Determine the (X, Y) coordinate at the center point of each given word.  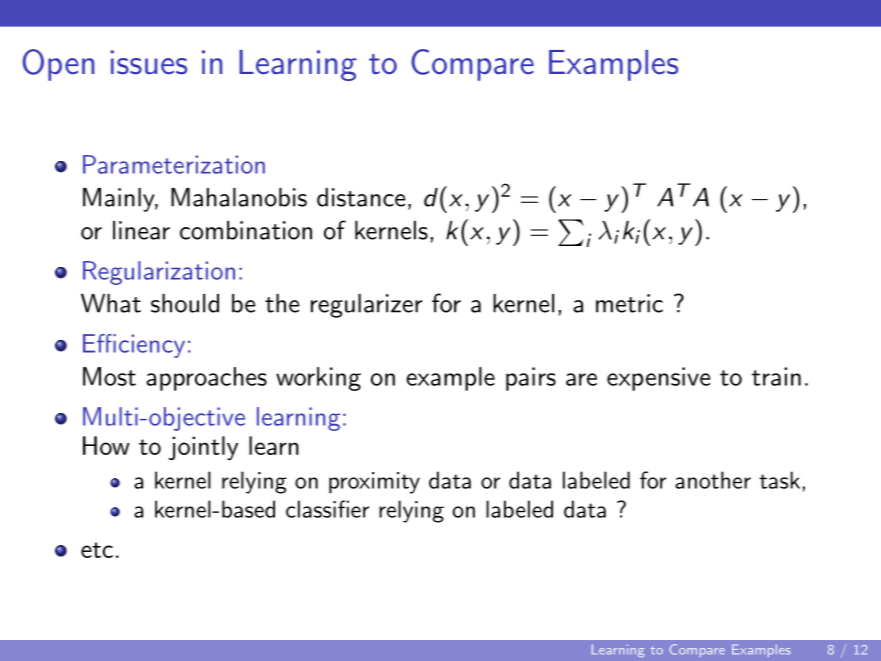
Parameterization (174, 164)
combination (246, 230)
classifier (327, 509)
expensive (658, 379)
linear (141, 230)
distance (361, 197)
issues (149, 62)
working (318, 379)
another (713, 480)
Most (109, 376)
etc (97, 550)
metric (629, 303)
